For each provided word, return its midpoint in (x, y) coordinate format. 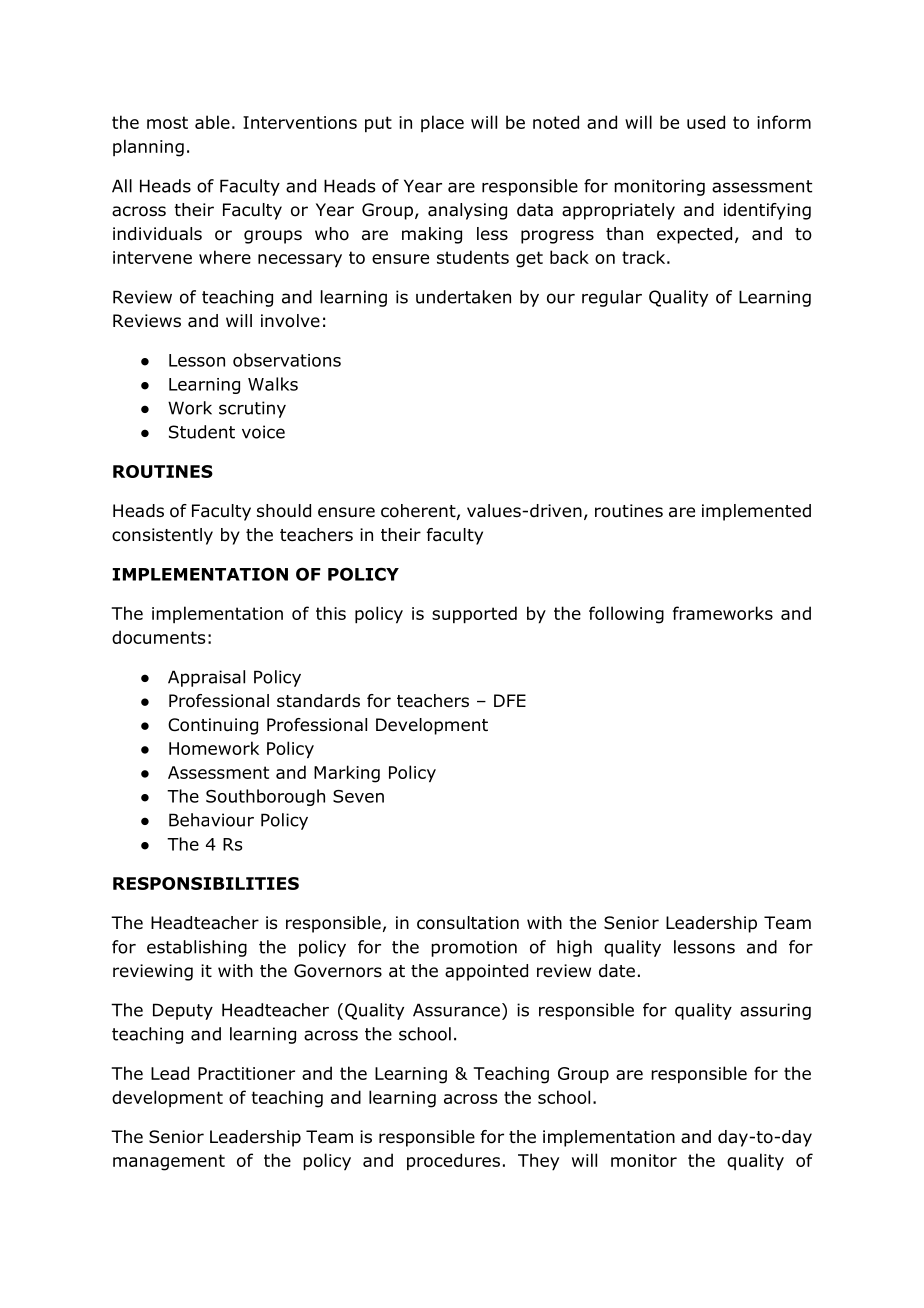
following (626, 615)
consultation (468, 923)
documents (158, 637)
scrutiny (252, 409)
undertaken (463, 297)
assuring (775, 1011)
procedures (453, 1162)
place (442, 123)
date (617, 971)
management (169, 1162)
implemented (756, 512)
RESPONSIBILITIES (206, 883)
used (706, 122)
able (212, 122)
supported (474, 615)
